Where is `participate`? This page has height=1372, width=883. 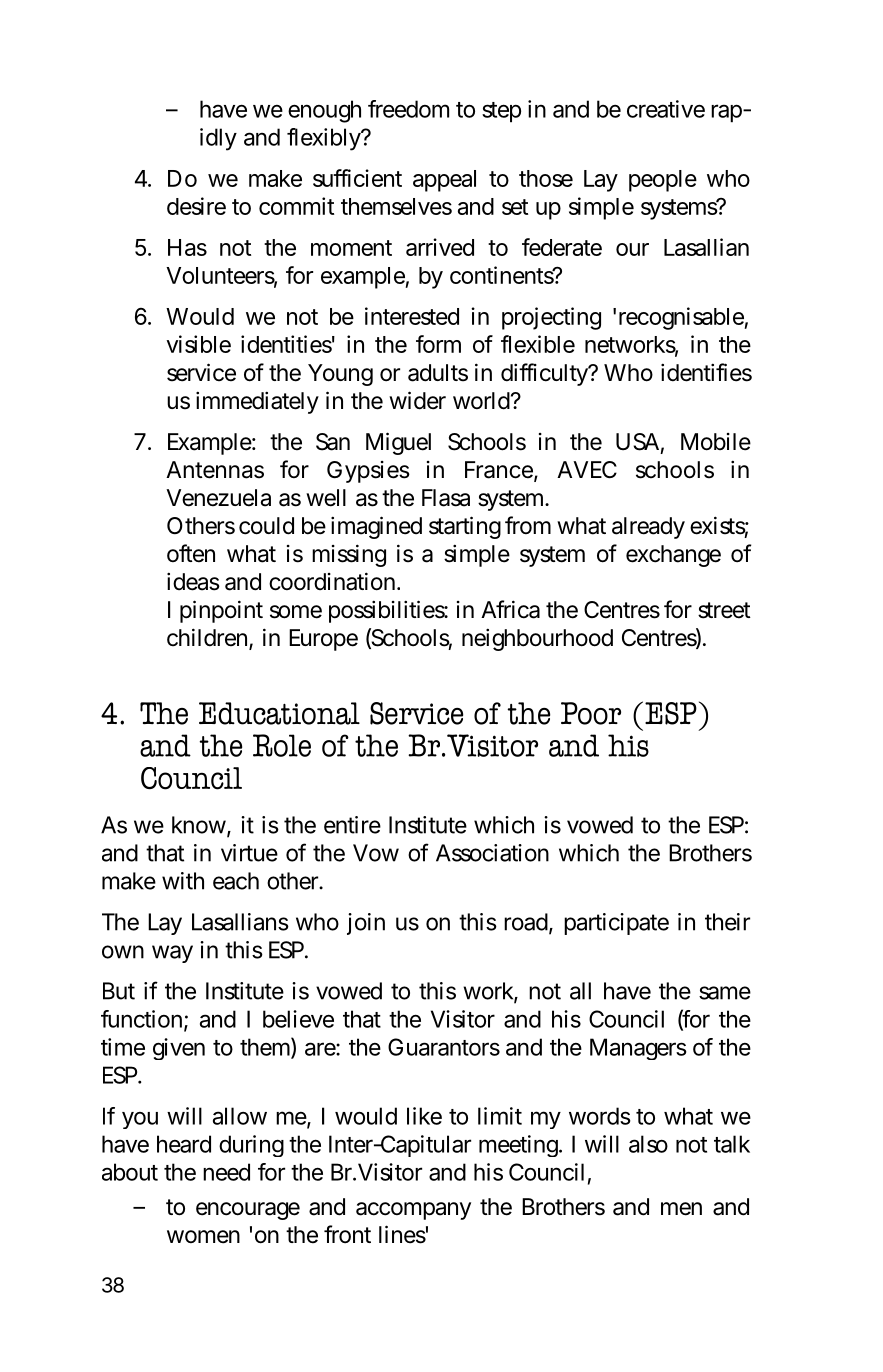 participate is located at coordinates (616, 924).
